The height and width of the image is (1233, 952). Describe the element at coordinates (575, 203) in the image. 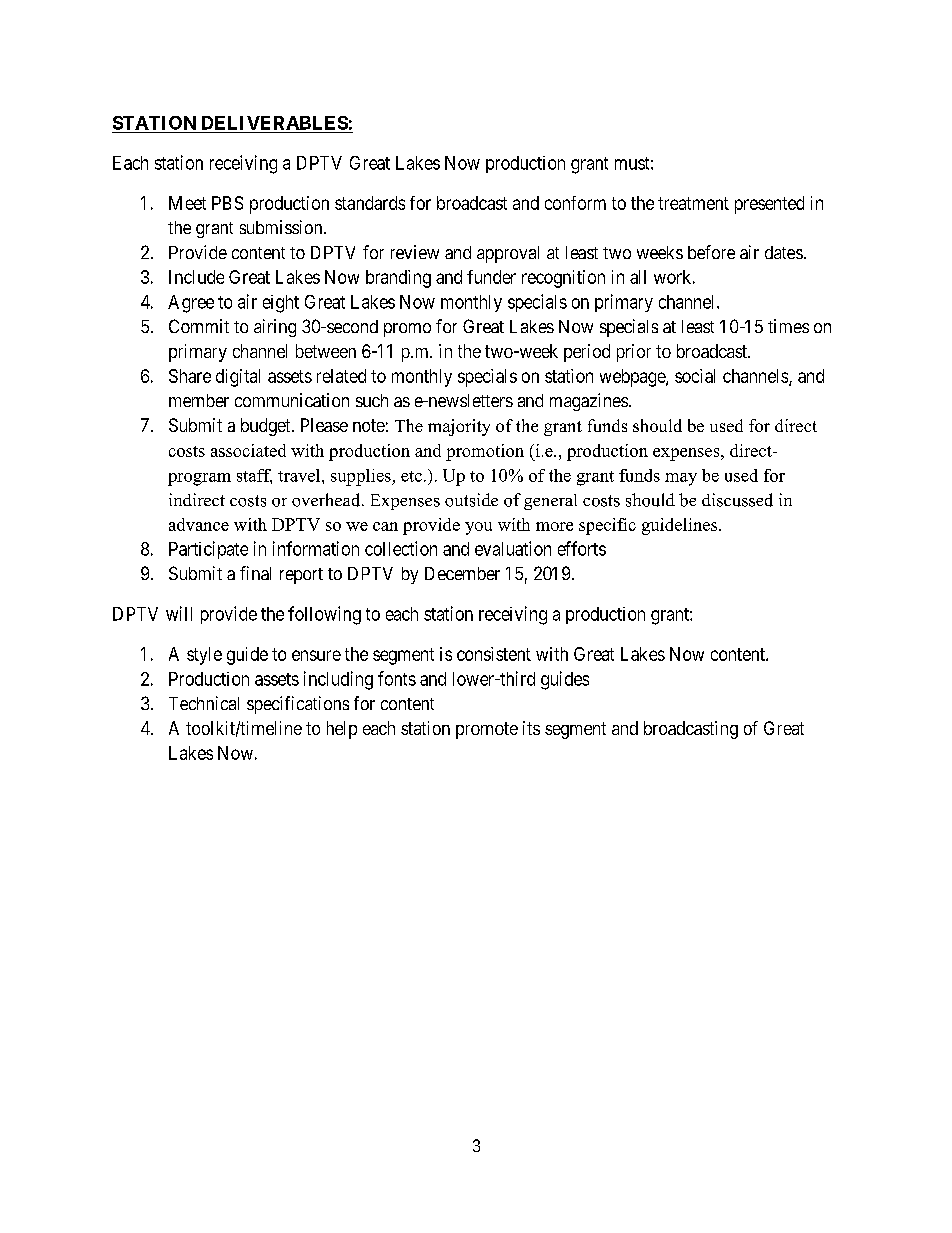

I see `conform` at that location.
